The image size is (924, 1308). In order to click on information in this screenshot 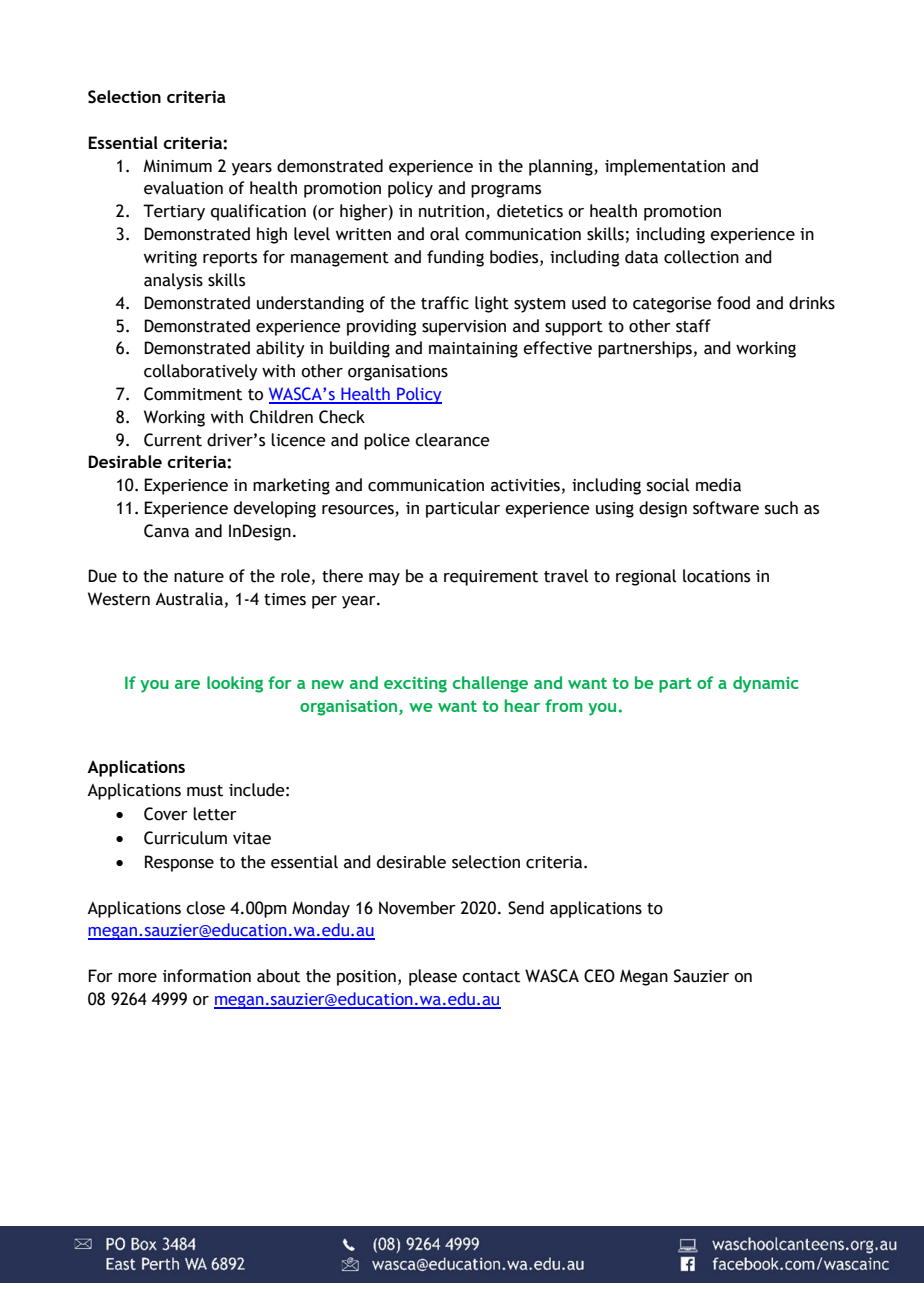, I will do `click(207, 976)`.
